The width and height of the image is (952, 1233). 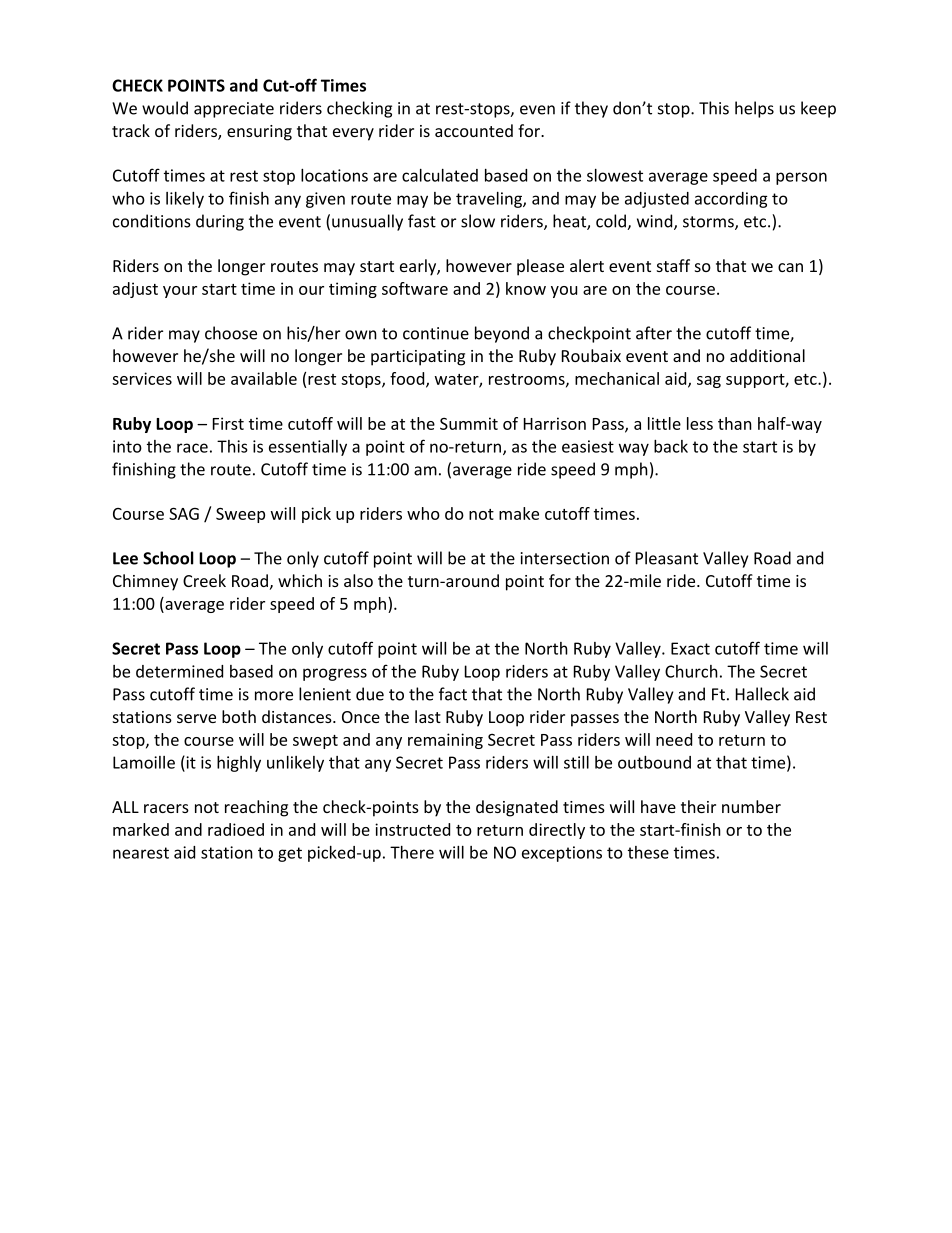 What do you see at coordinates (754, 109) in the image?
I see `helps` at bounding box center [754, 109].
